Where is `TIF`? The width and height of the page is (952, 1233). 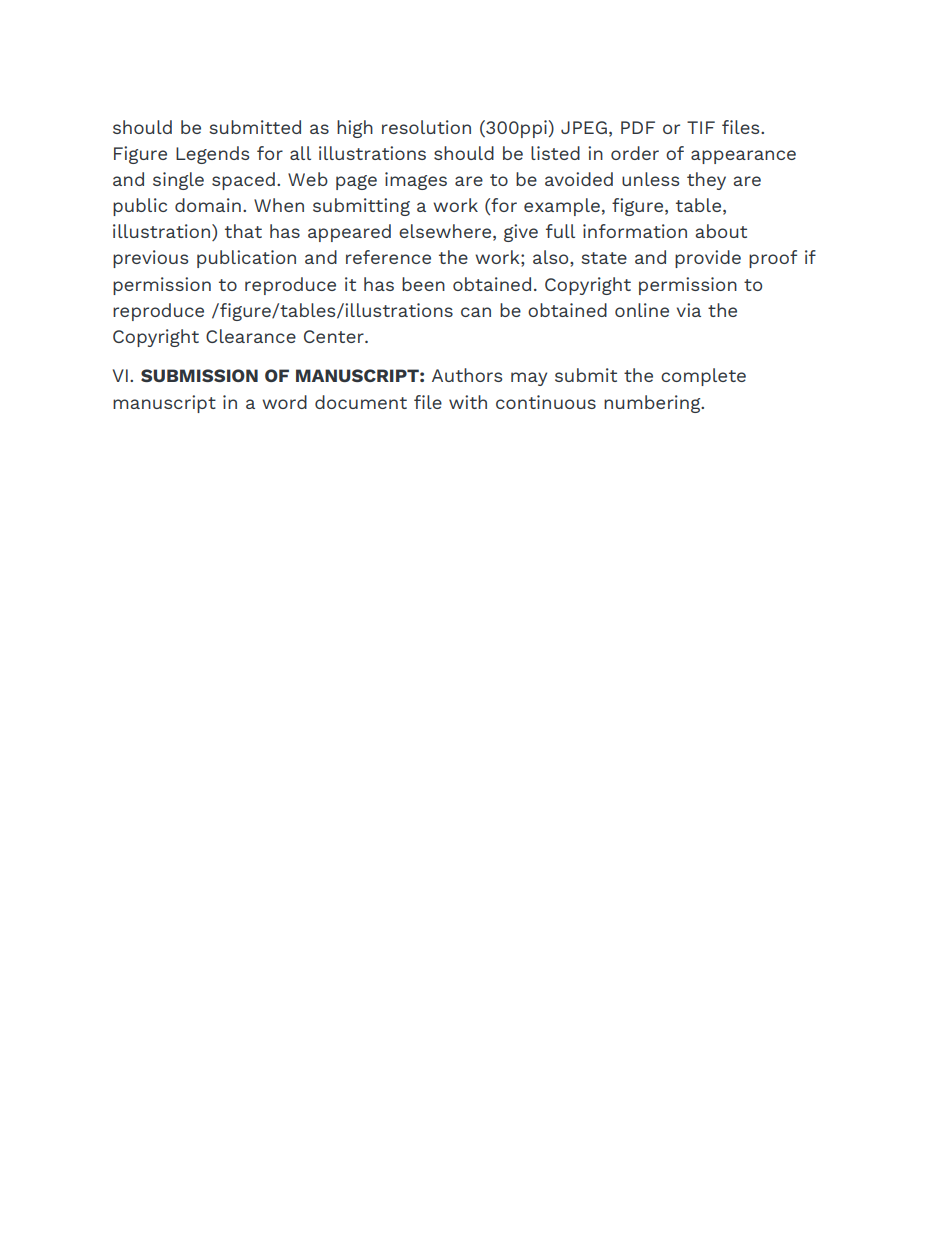
TIF is located at coordinates (701, 127).
